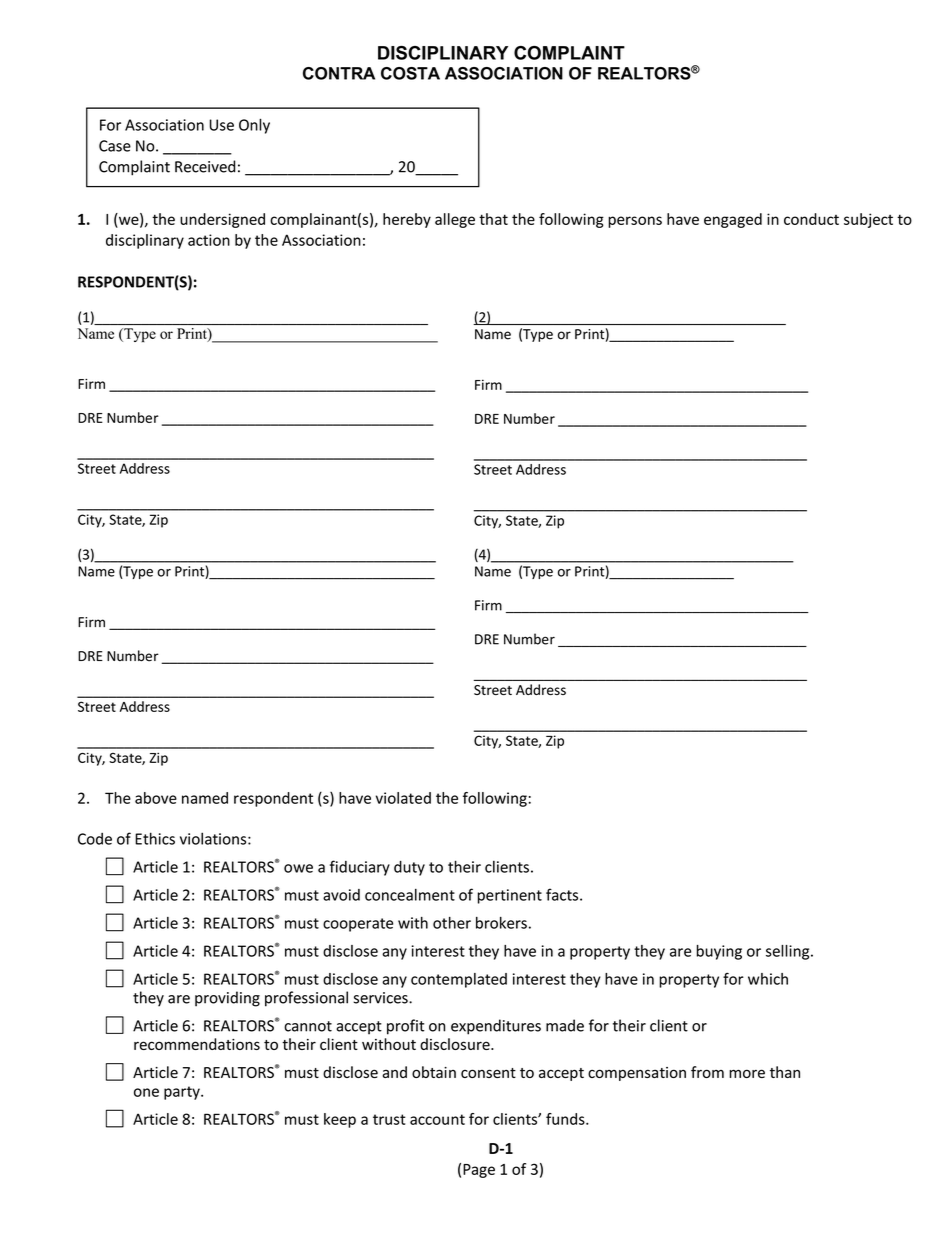 The height and width of the page is (1233, 952). I want to click on conduct, so click(811, 219).
